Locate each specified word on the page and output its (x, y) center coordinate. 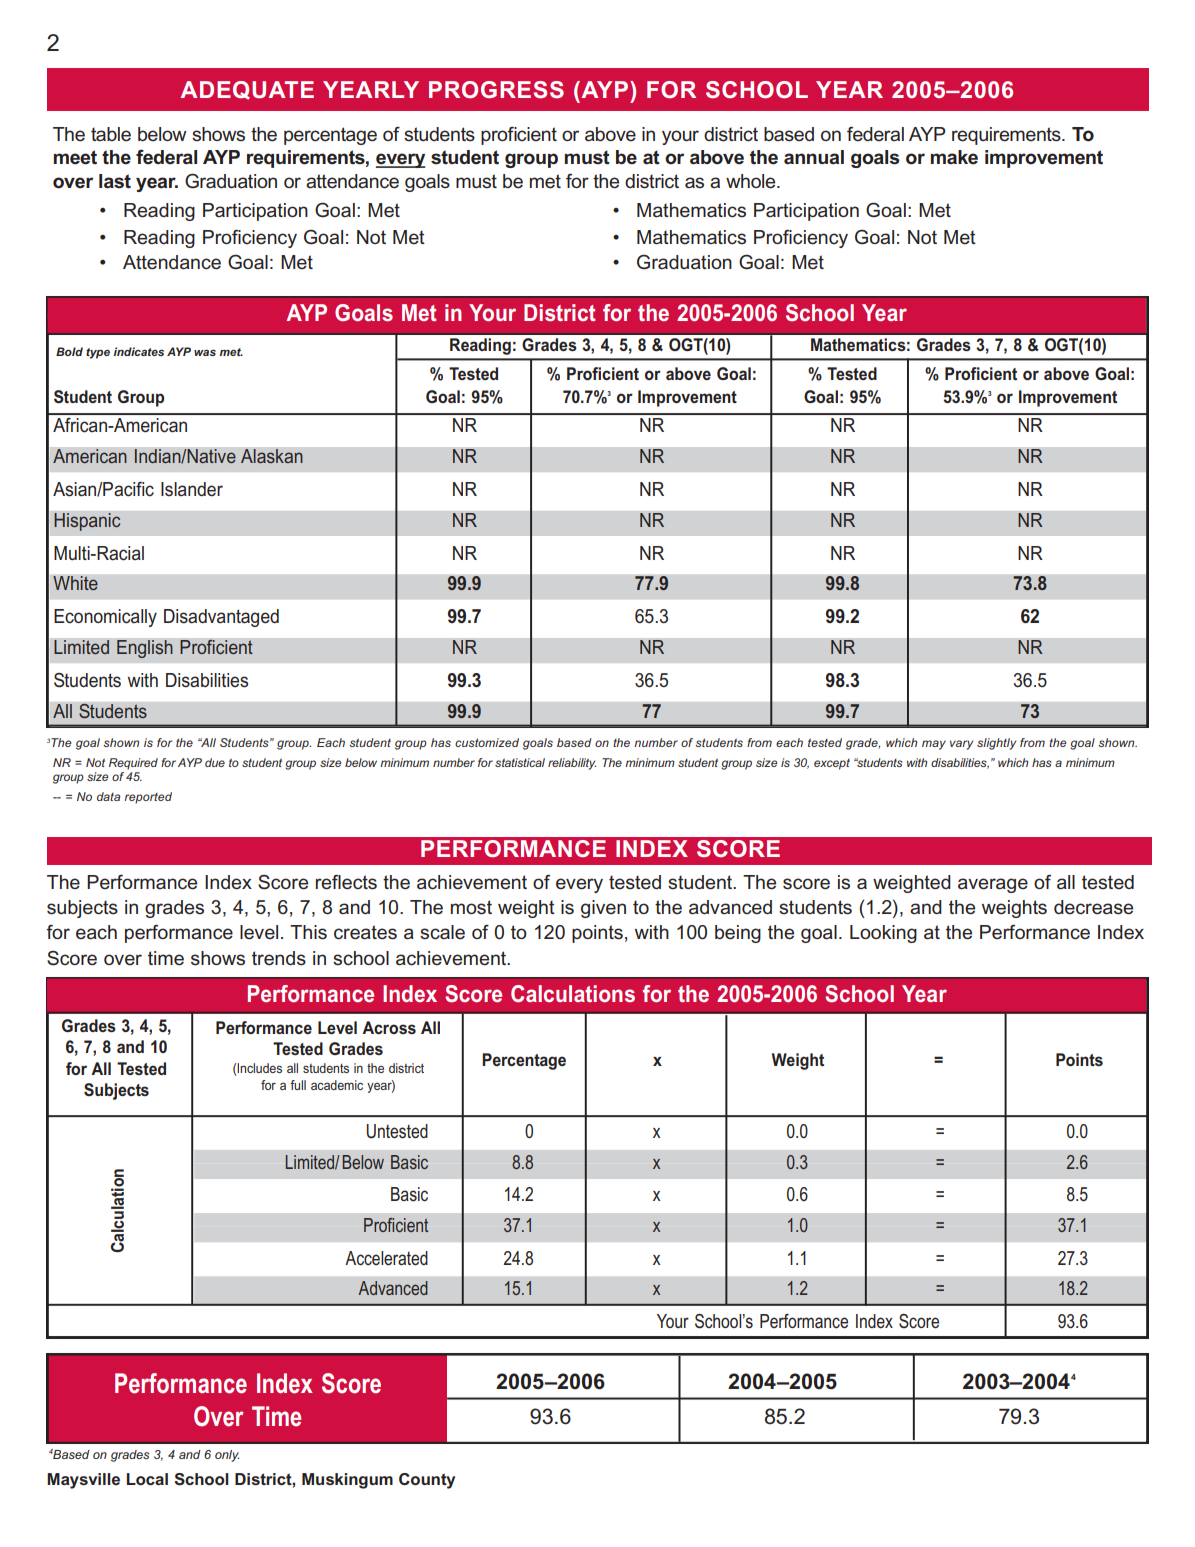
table (111, 134)
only (227, 1456)
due (215, 762)
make (954, 157)
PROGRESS (496, 90)
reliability (572, 764)
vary (961, 745)
